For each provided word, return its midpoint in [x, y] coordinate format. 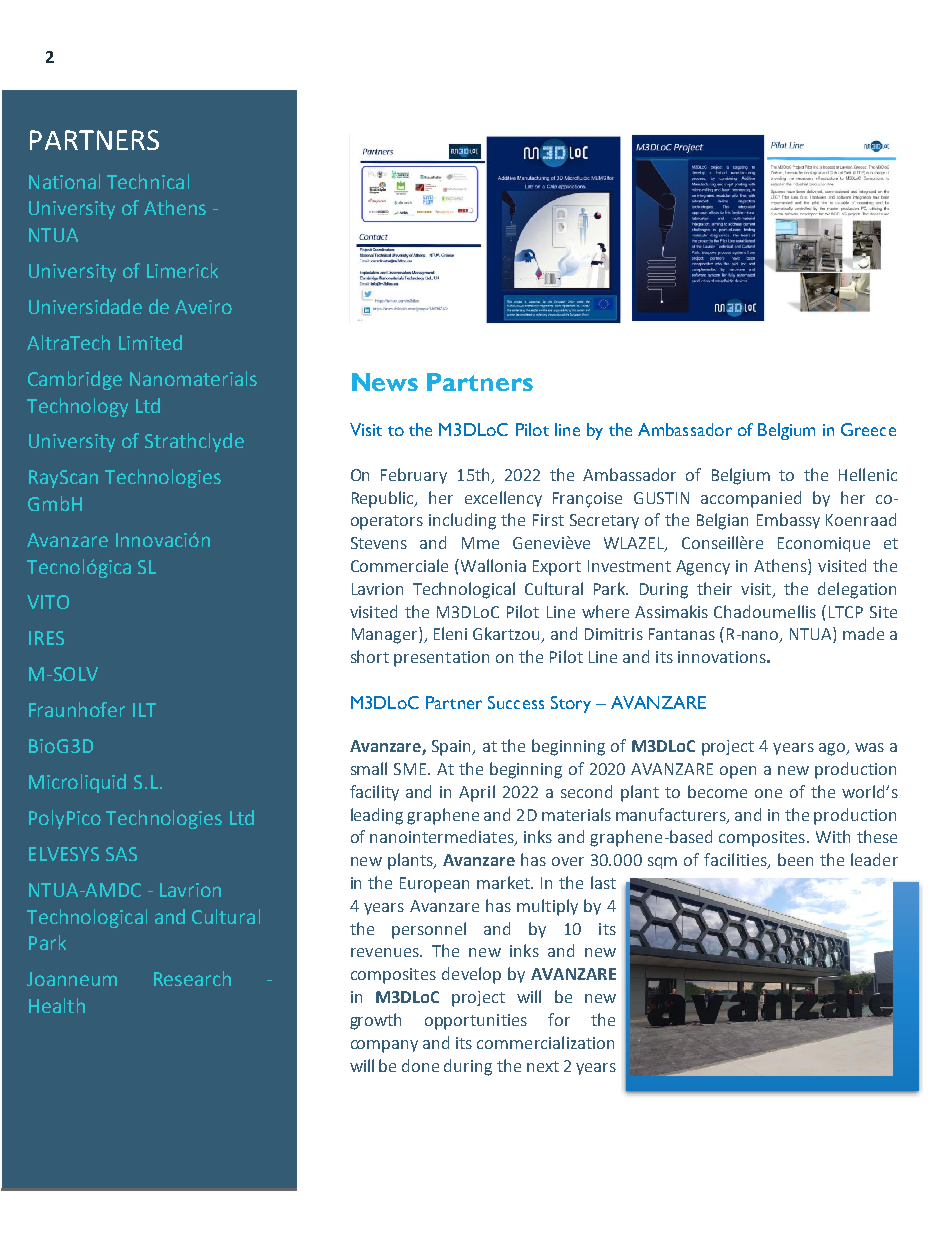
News [385, 382]
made [863, 633]
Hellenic [868, 474]
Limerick [182, 270]
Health [57, 1005]
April [477, 793]
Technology [77, 407]
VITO [48, 602]
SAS [121, 854]
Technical [148, 181]
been [795, 859]
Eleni [450, 633]
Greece [868, 429]
